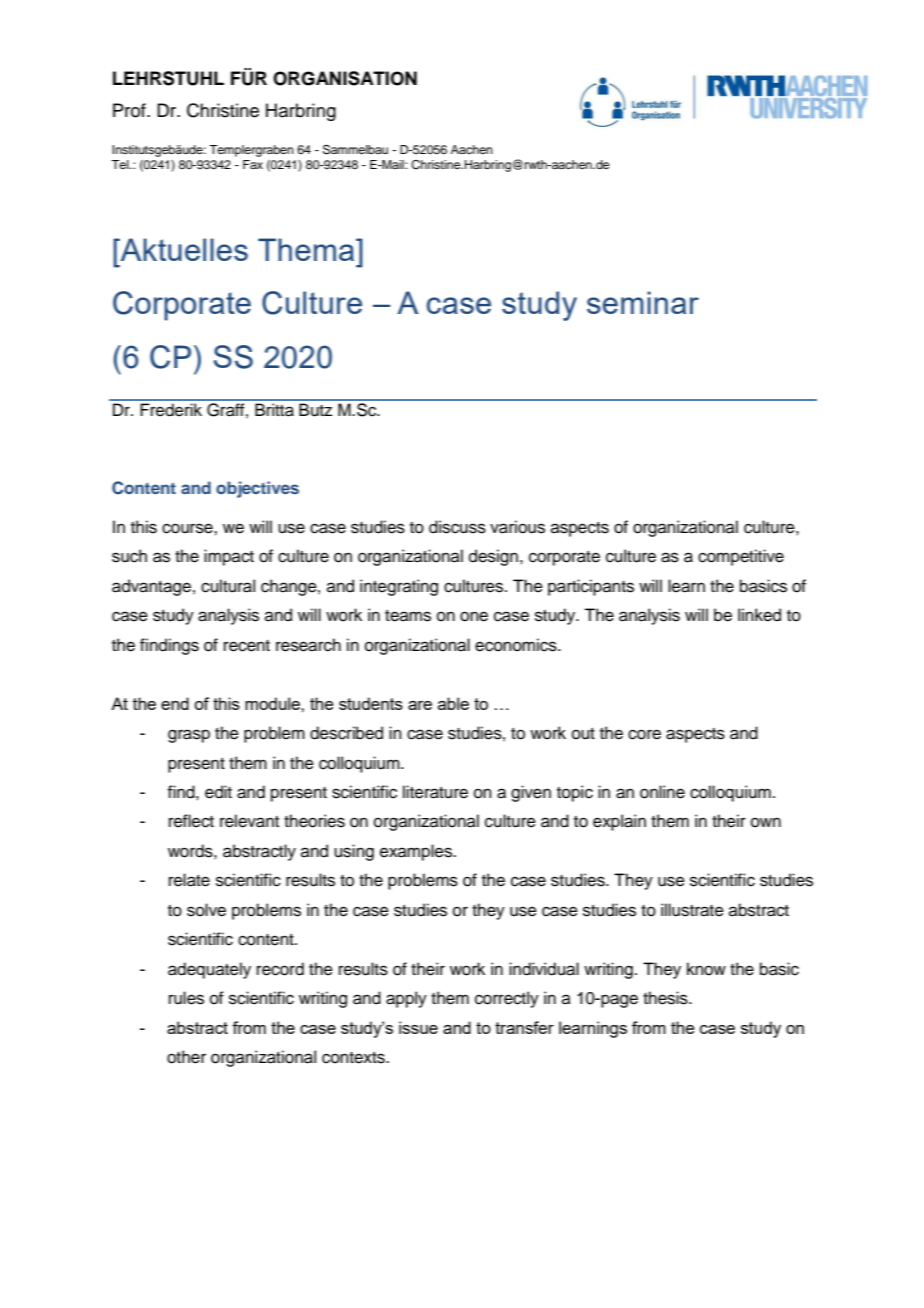  What do you see at coordinates (168, 78) in the screenshot?
I see `LEHRSTUHL` at bounding box center [168, 78].
